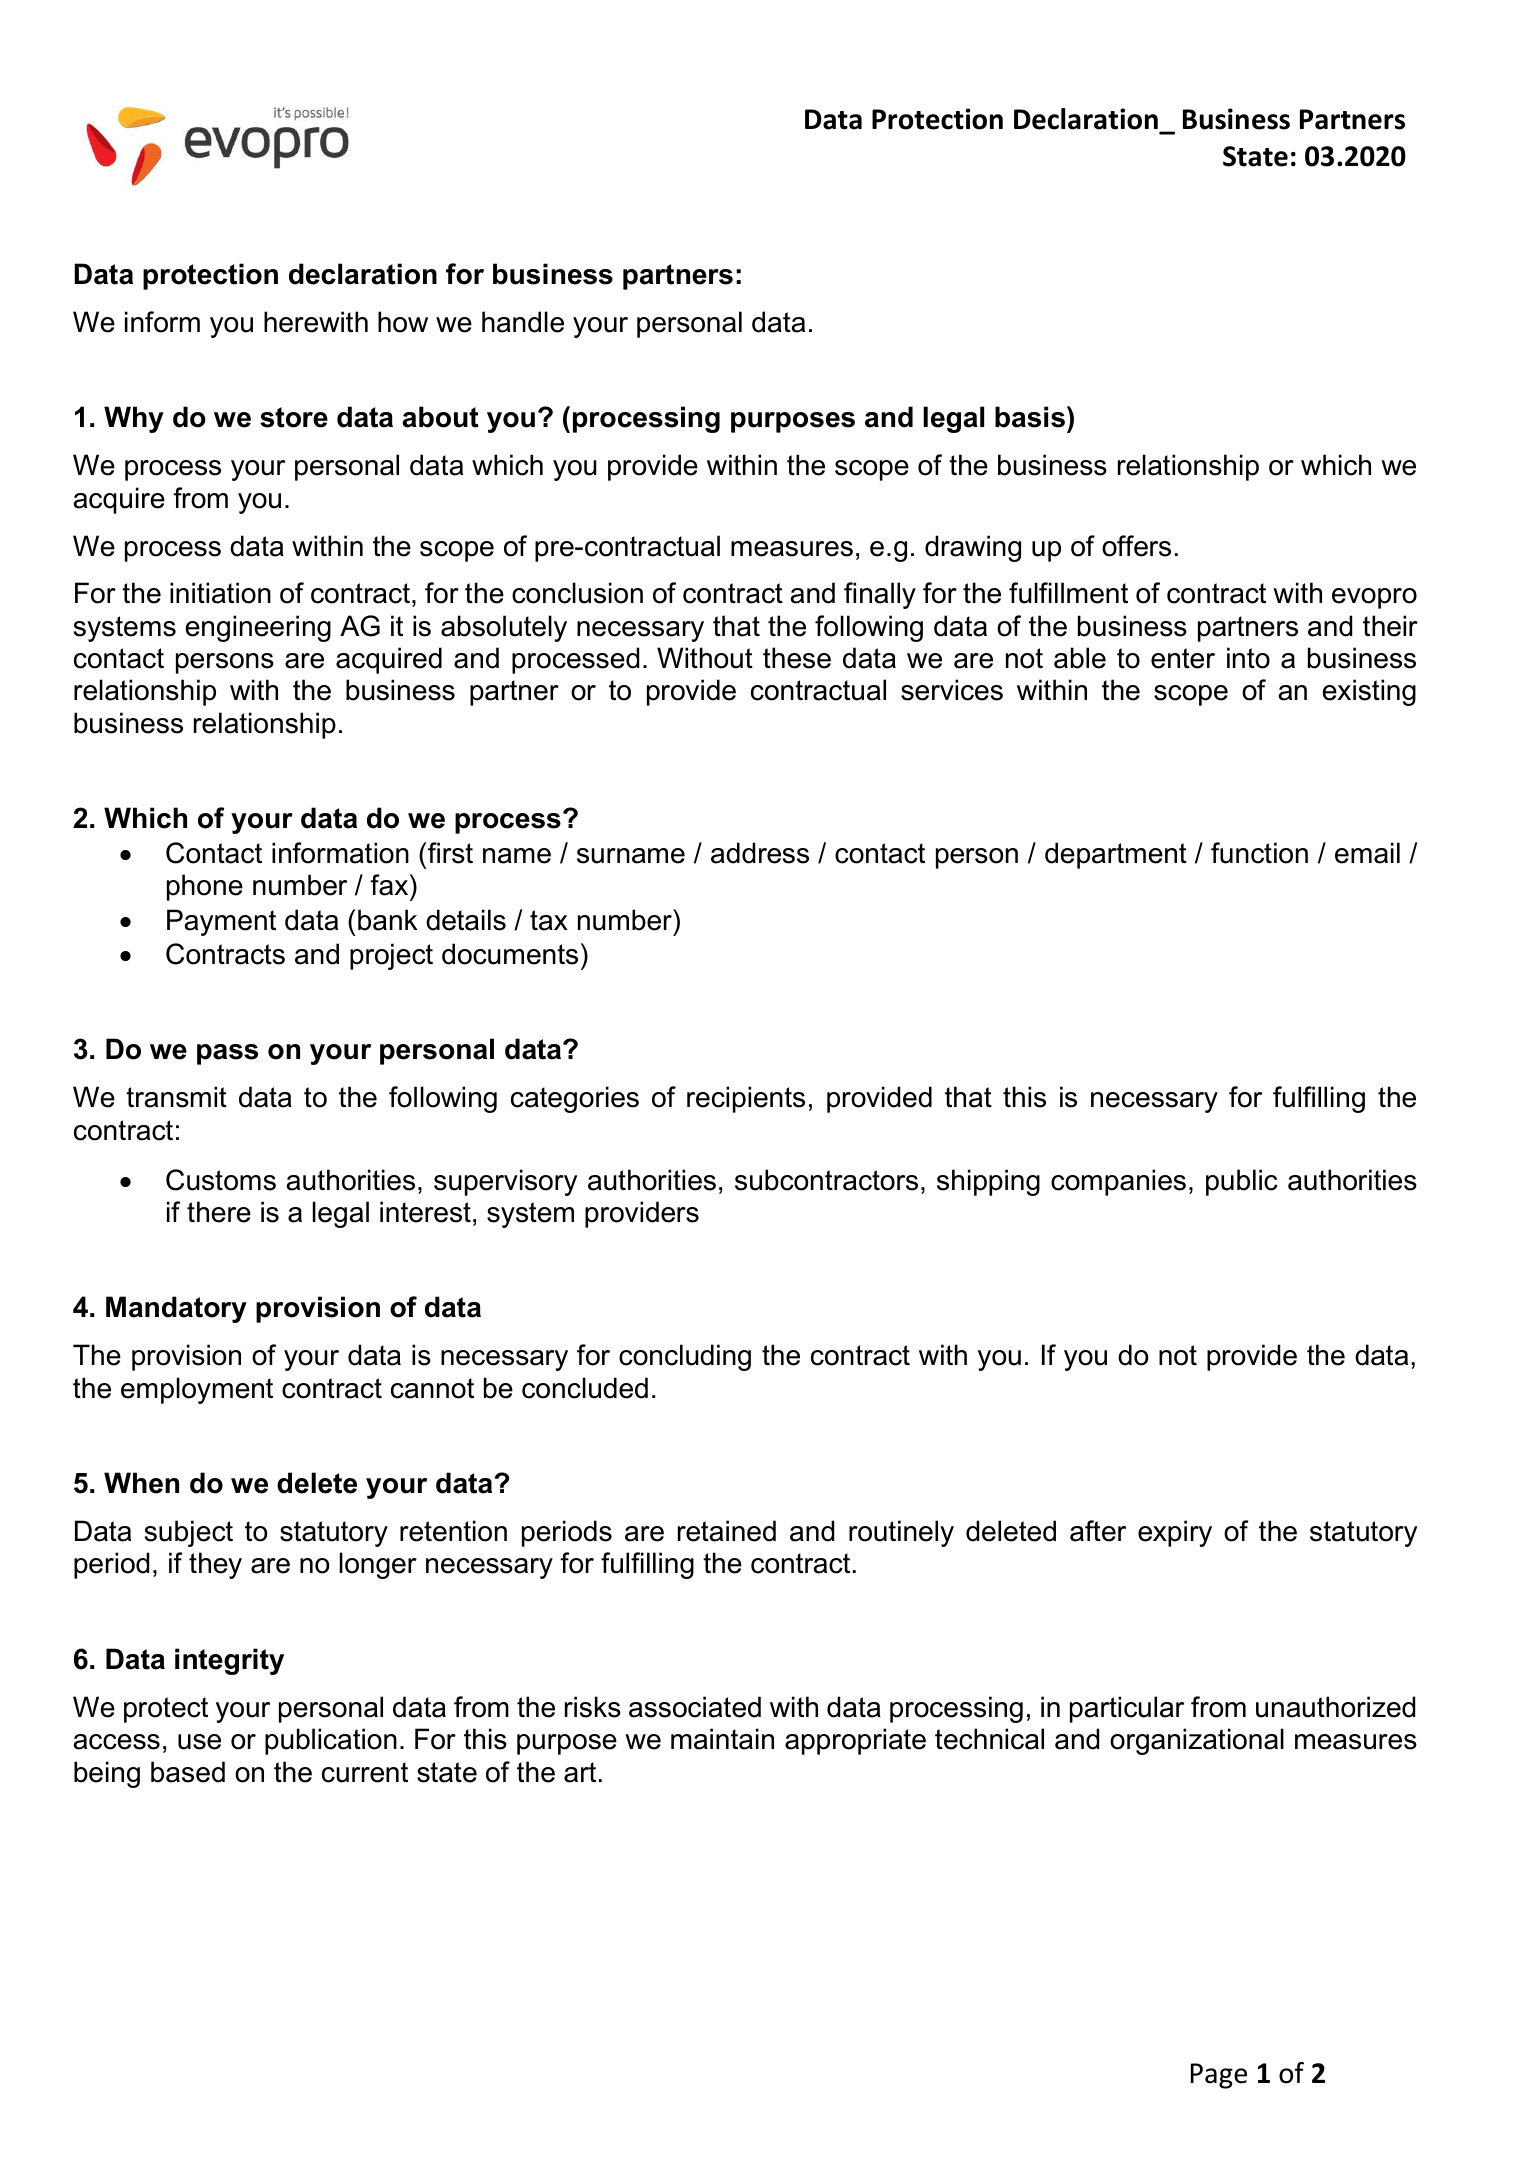 This screenshot has height=2158, width=1526. Describe the element at coordinates (523, 322) in the screenshot. I see `handle` at that location.
